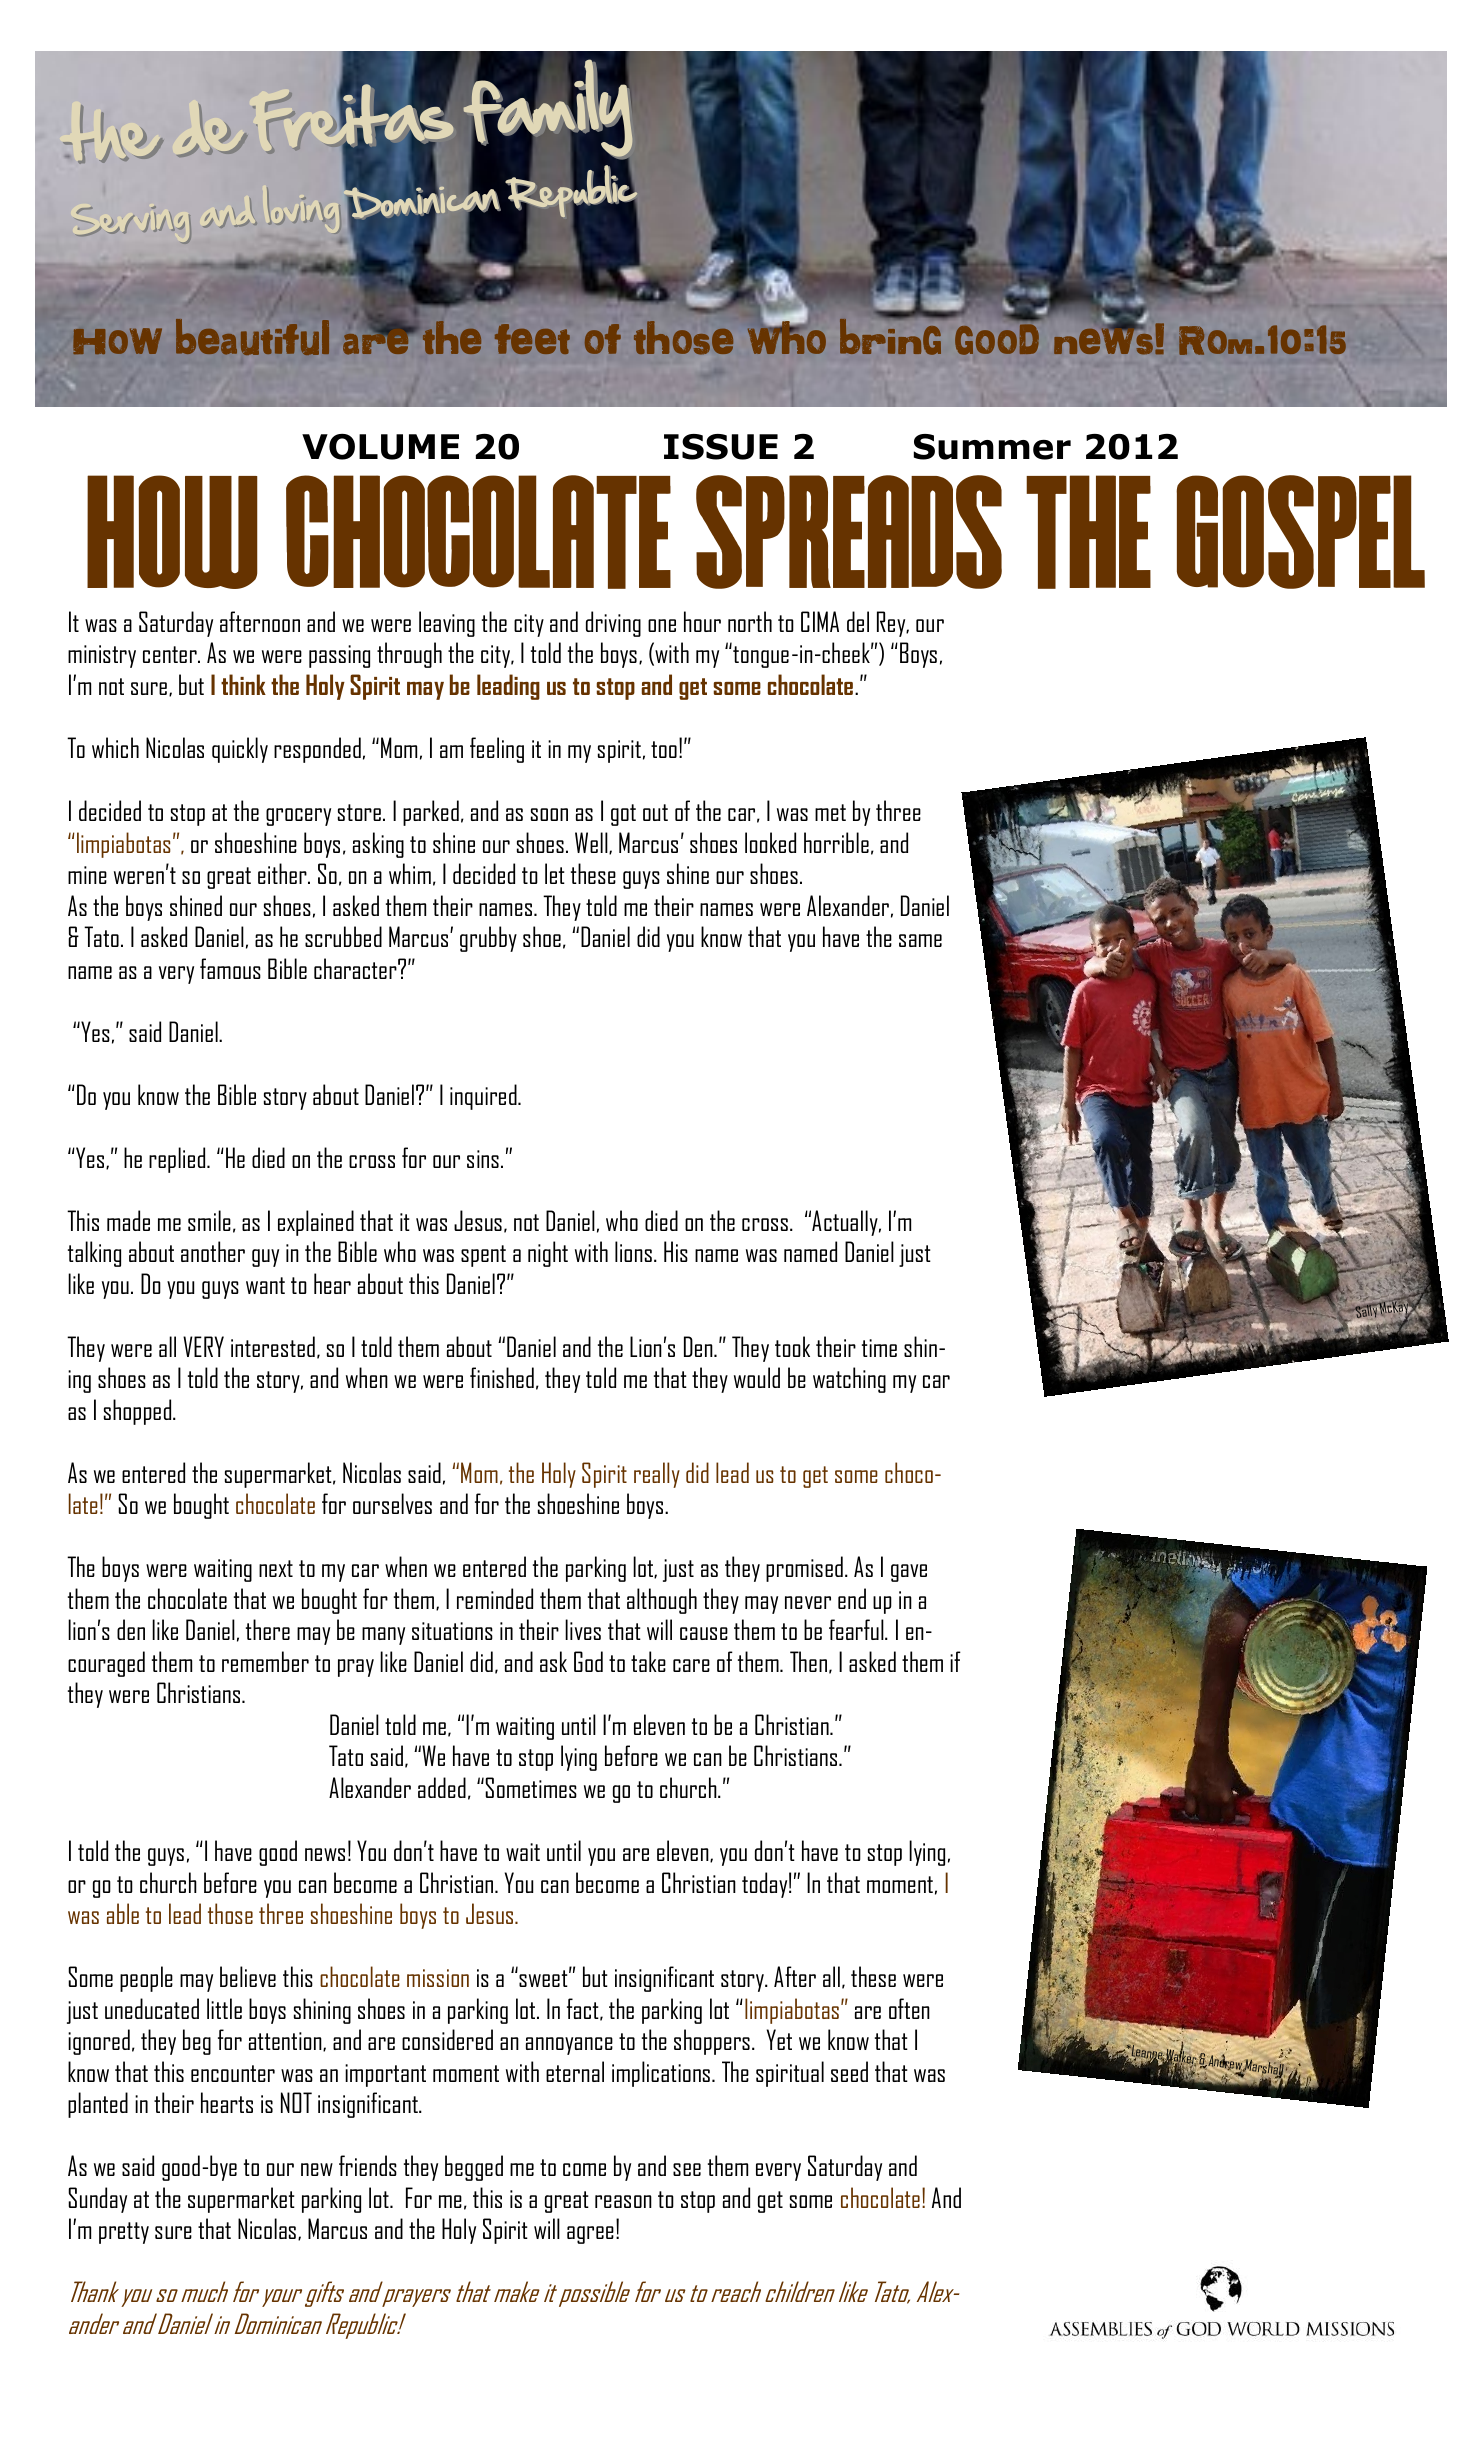  Describe the element at coordinates (623, 2201) in the image. I see `reason` at that location.
